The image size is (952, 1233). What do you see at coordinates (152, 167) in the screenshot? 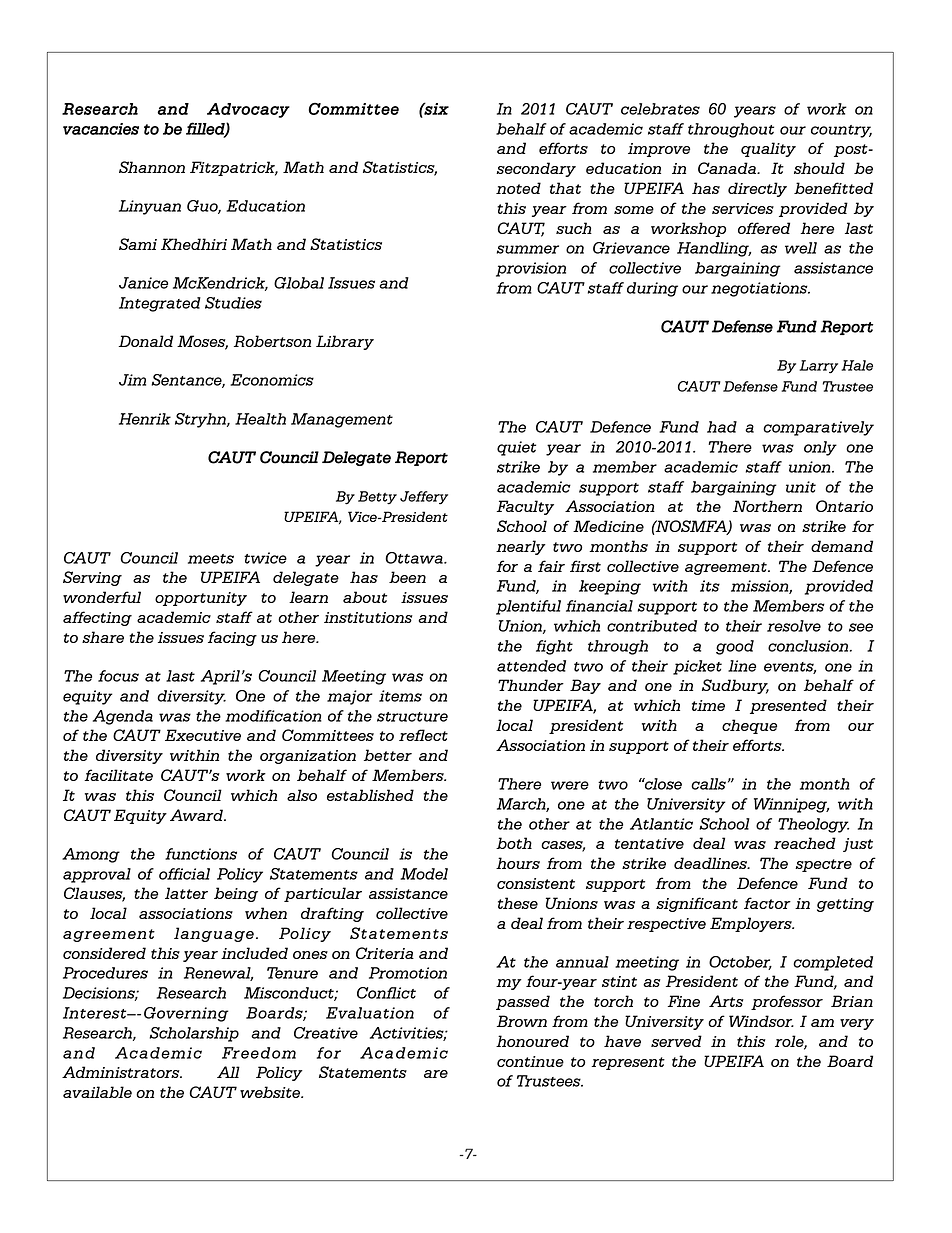
I see `Shannon` at bounding box center [152, 167].
